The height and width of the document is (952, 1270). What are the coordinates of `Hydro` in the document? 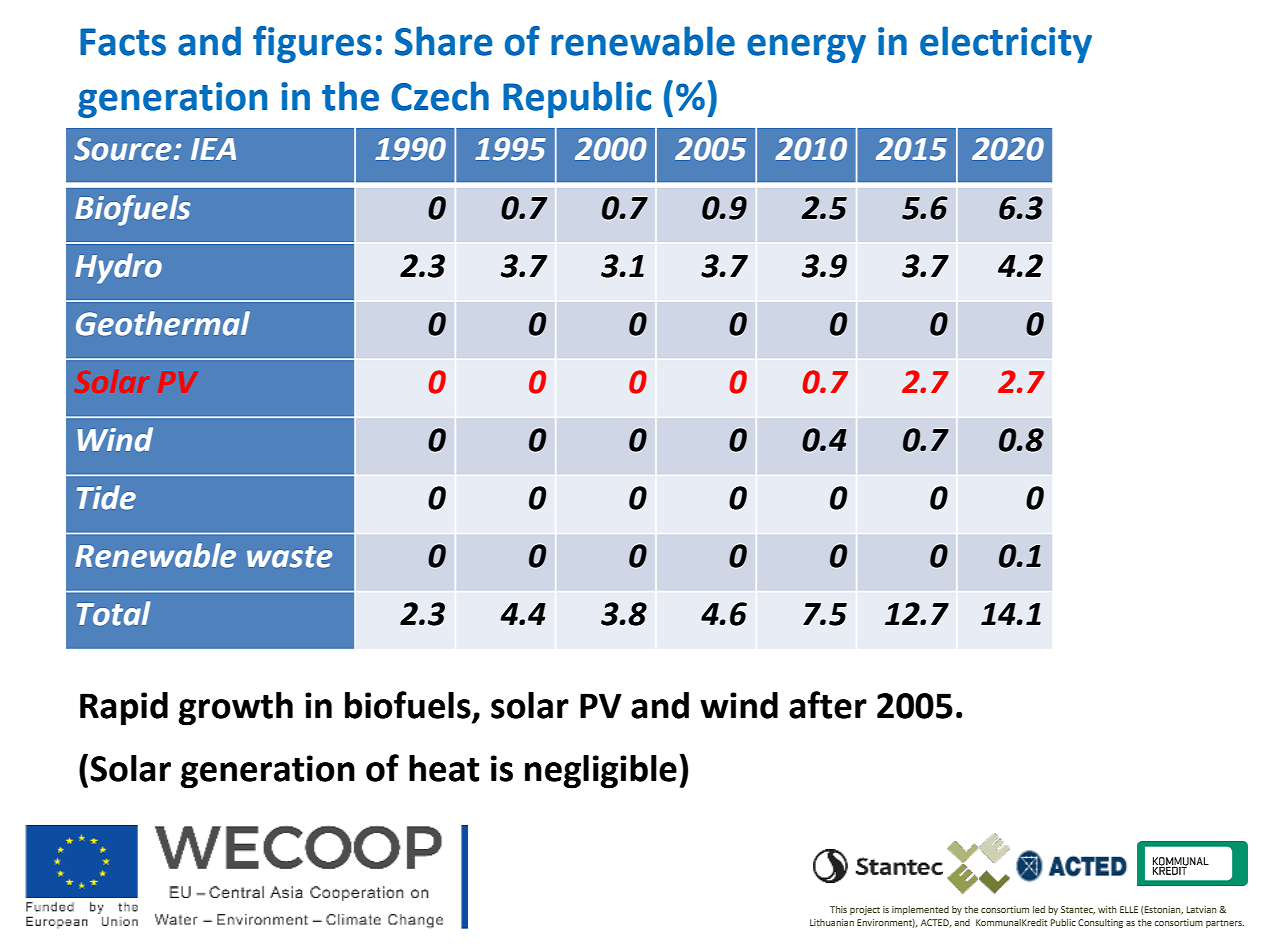 It's located at (118, 268).
